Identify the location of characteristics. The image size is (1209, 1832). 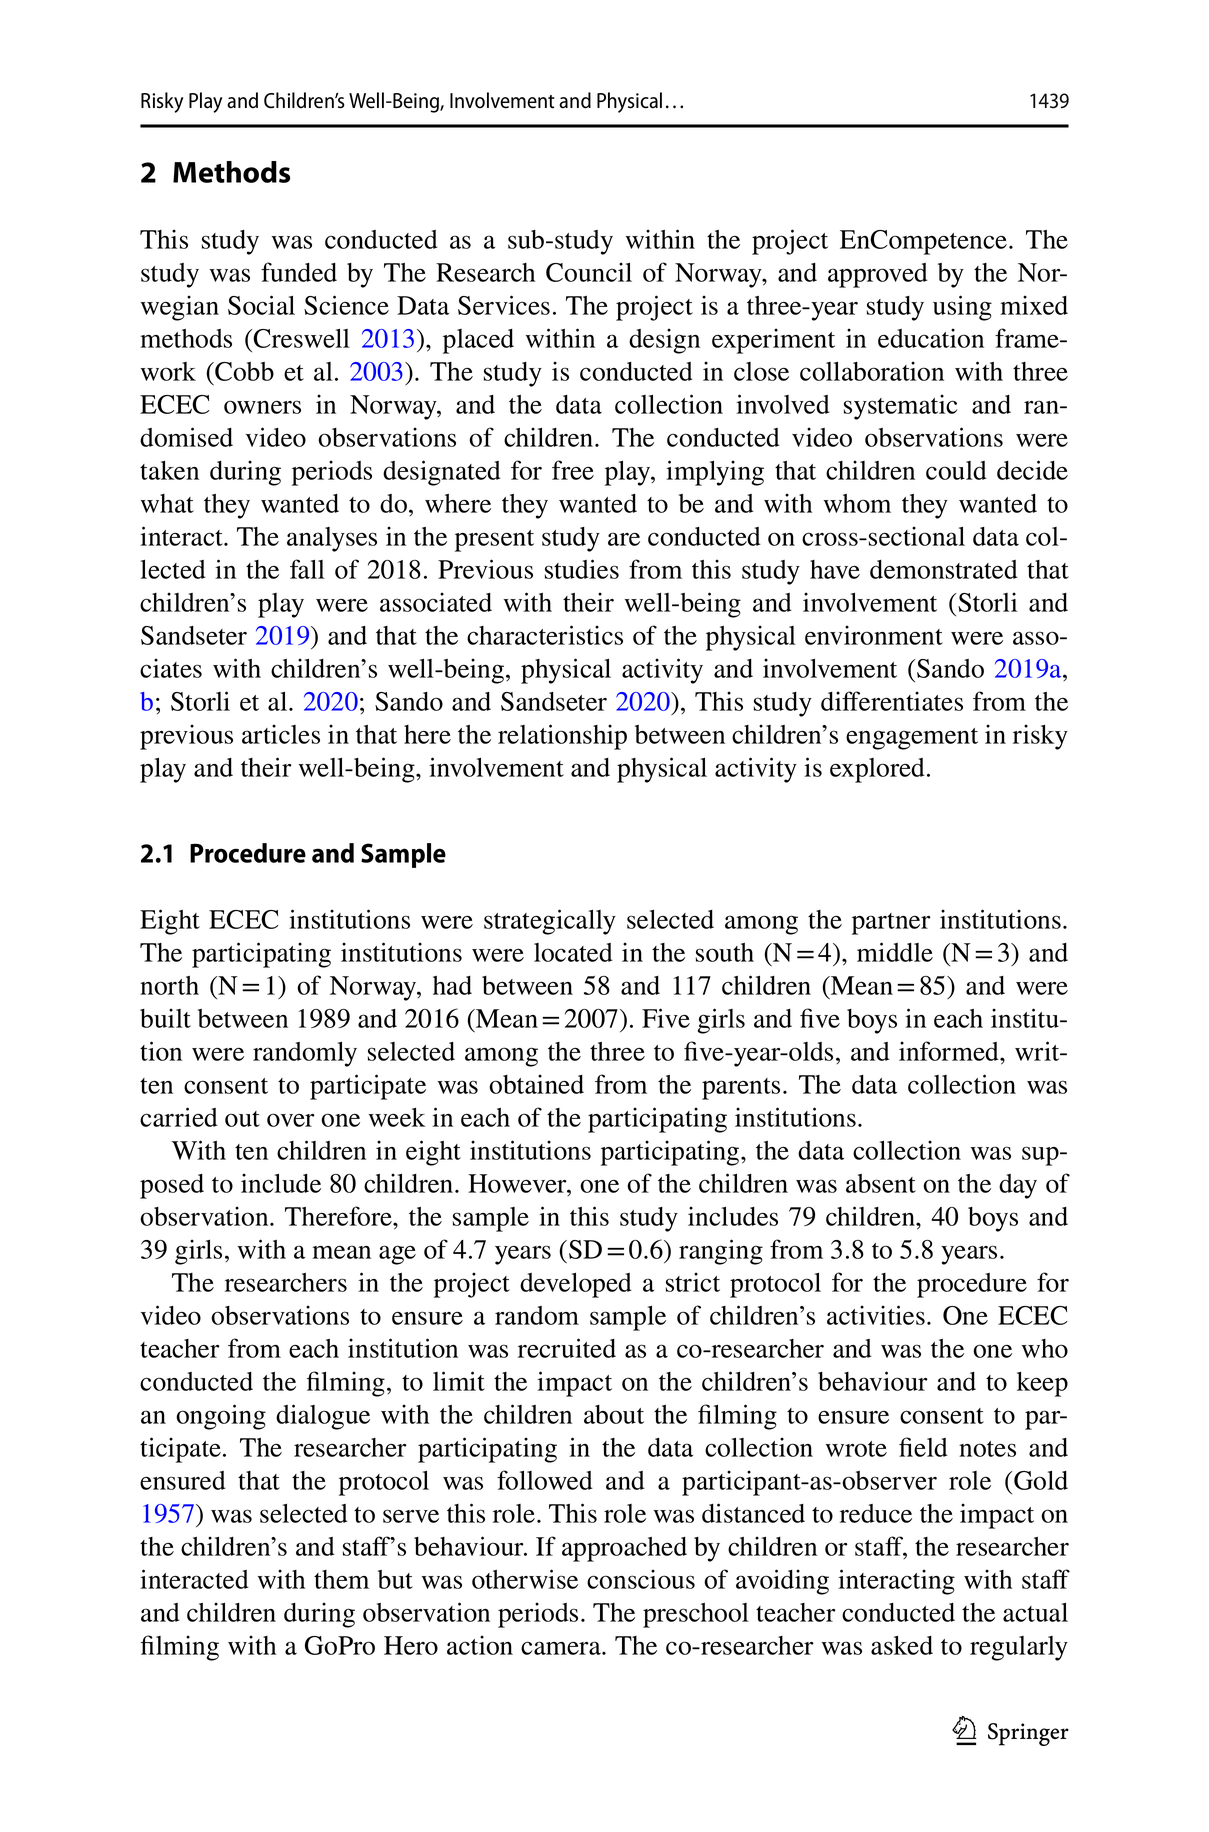
(545, 635).
